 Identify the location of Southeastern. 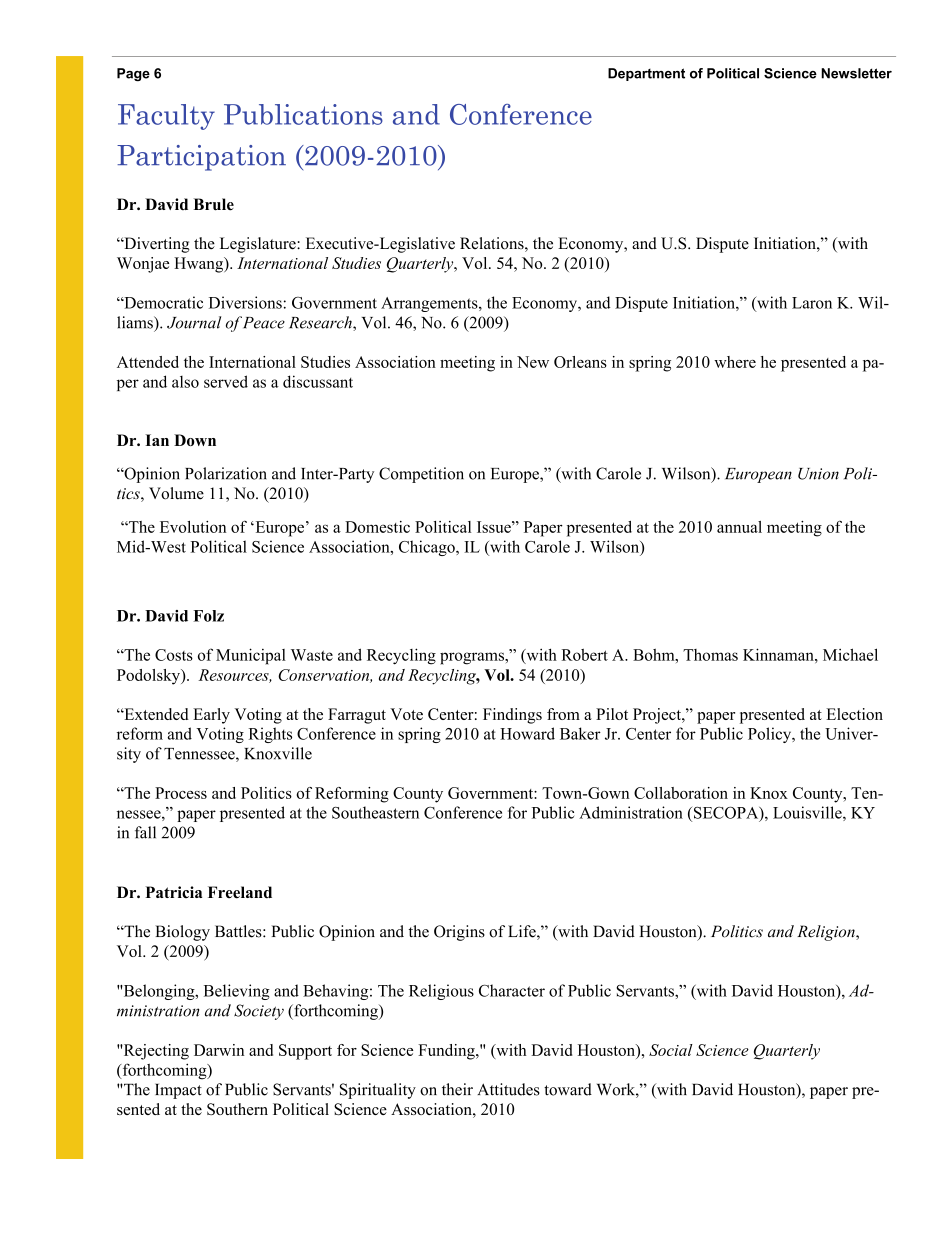
(375, 812).
